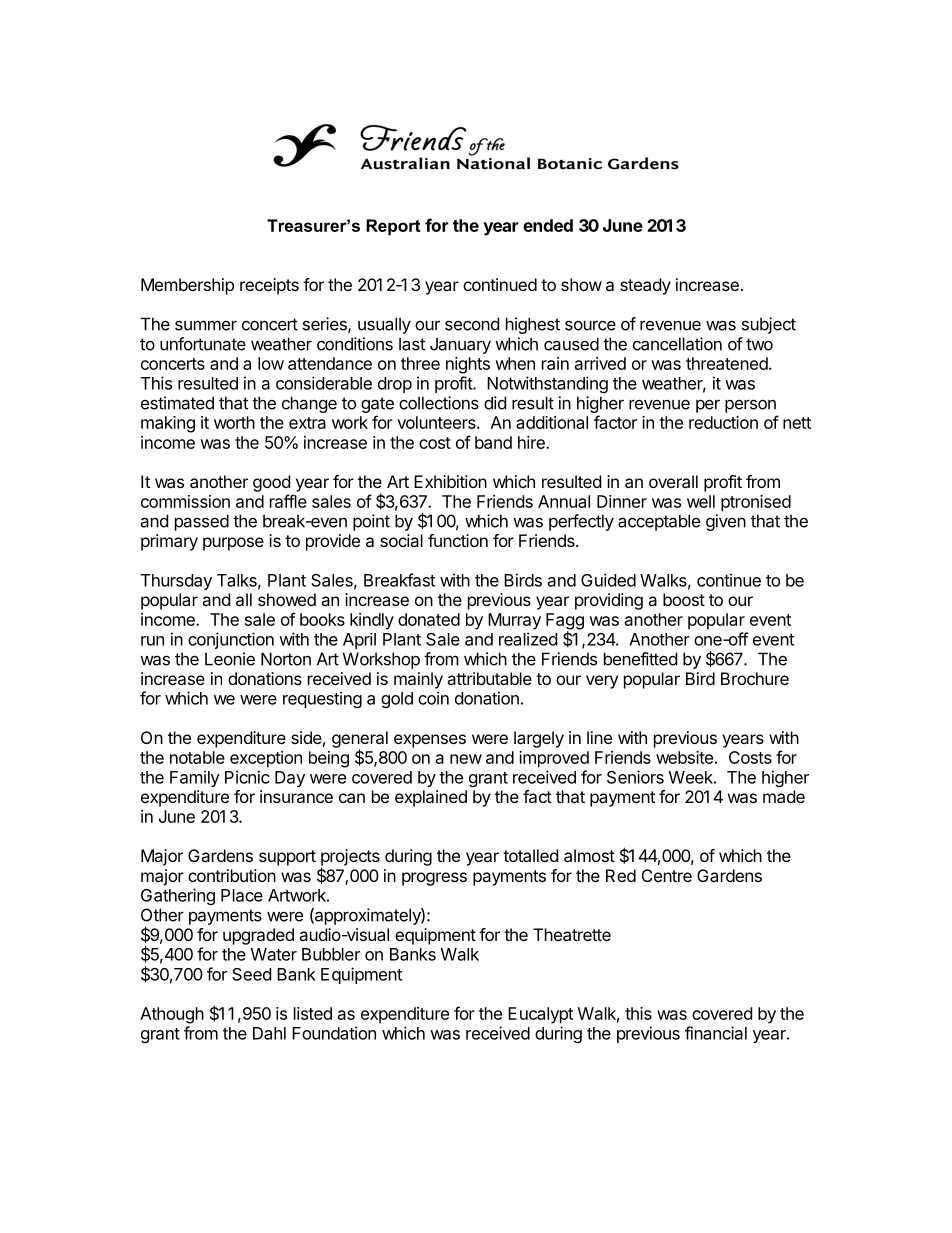  What do you see at coordinates (234, 422) in the image?
I see `worth` at bounding box center [234, 422].
